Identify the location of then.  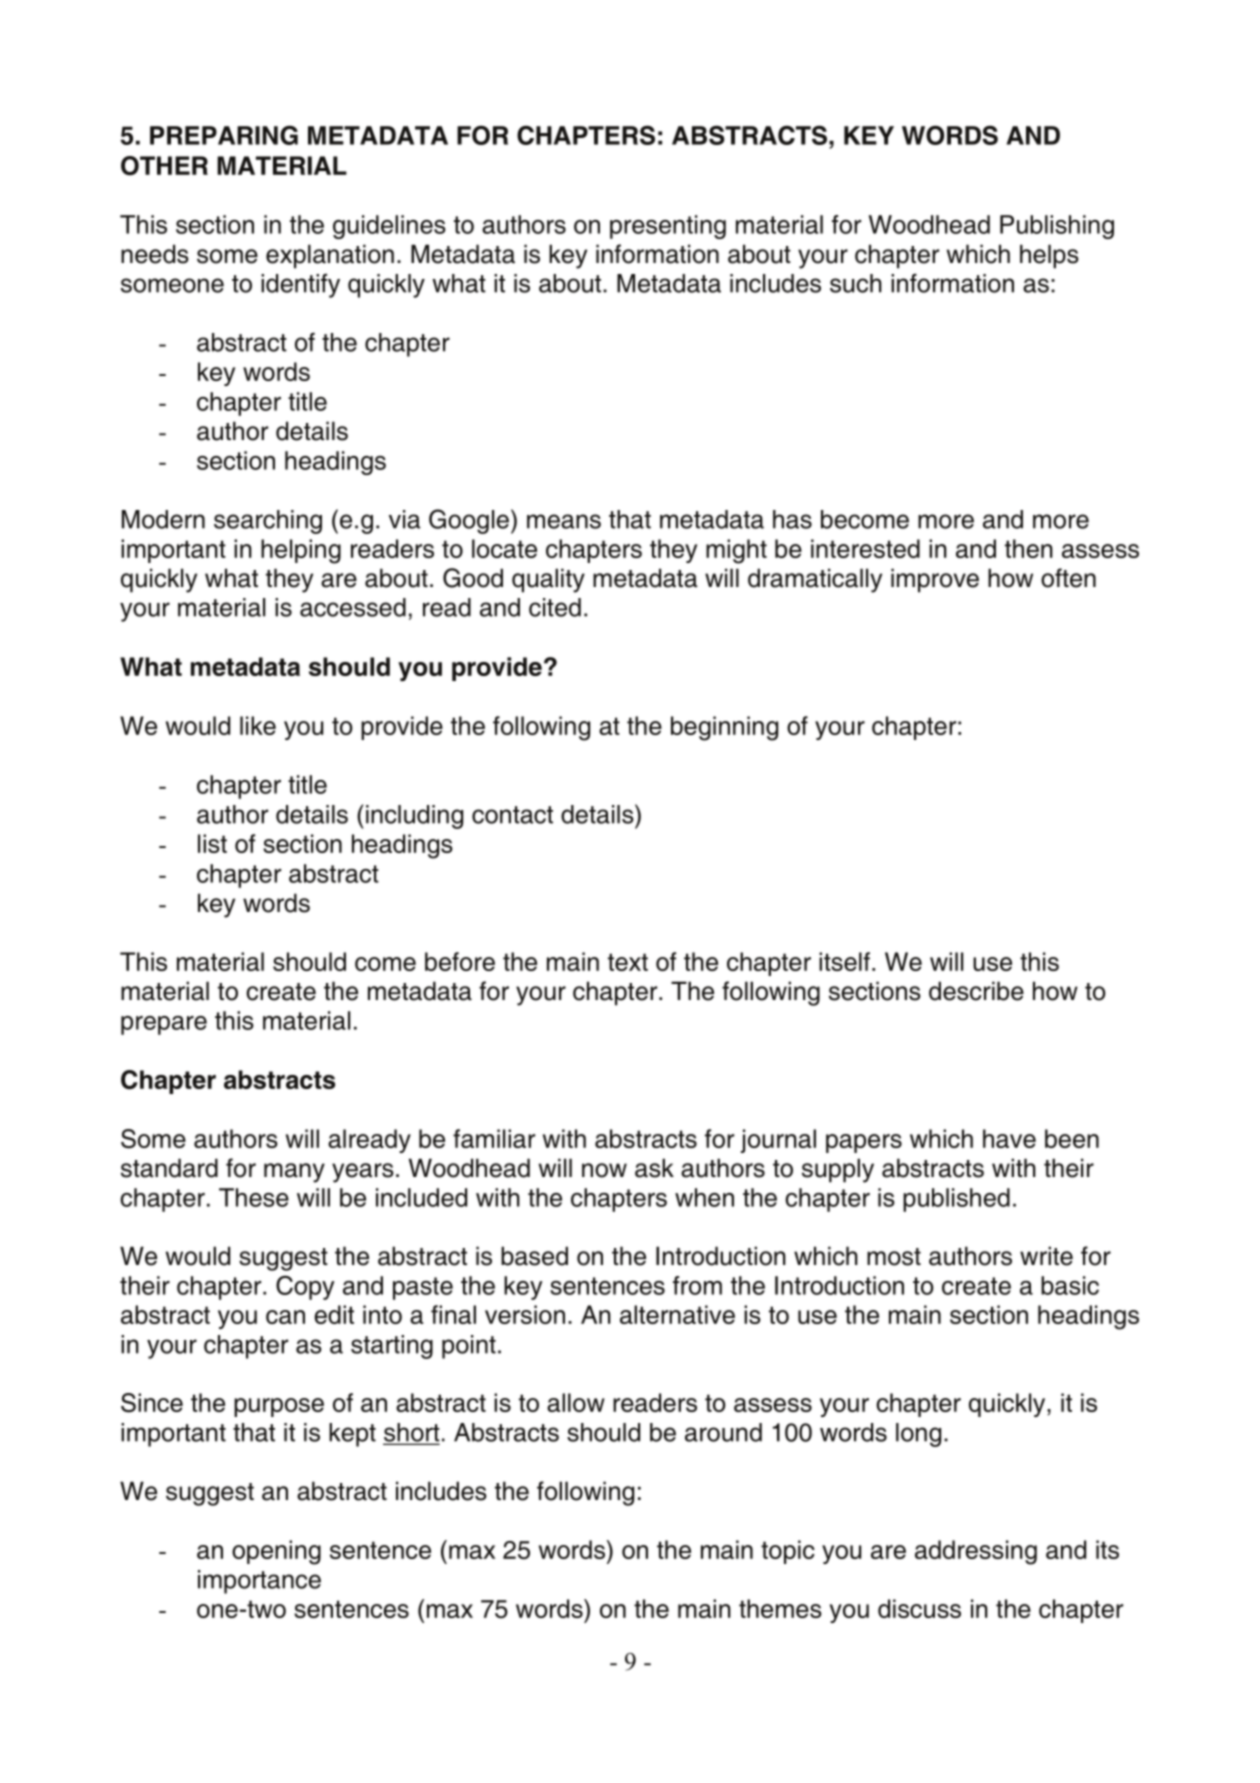
(1029, 548).
